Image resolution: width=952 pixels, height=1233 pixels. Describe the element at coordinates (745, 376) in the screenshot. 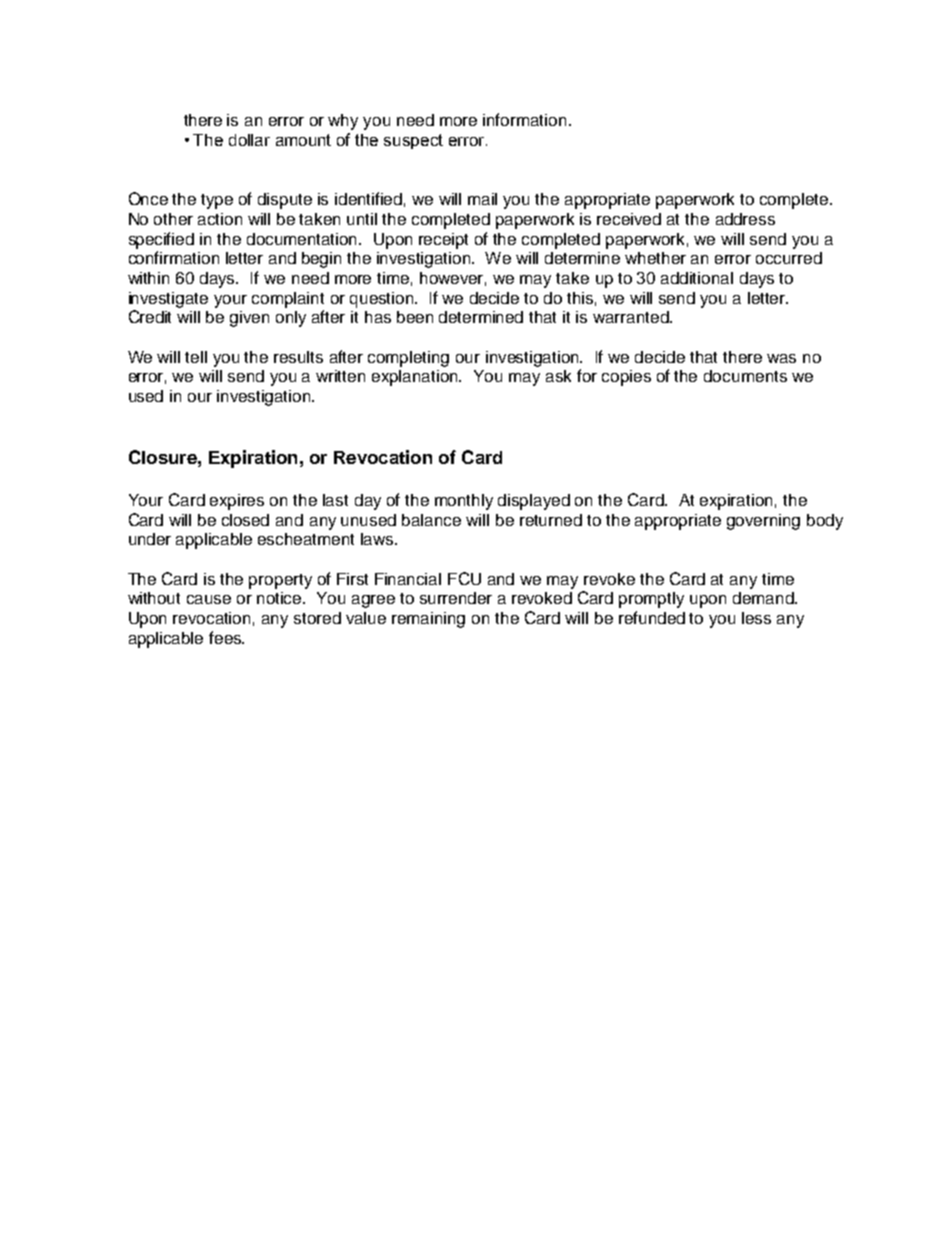

I see `documents` at that location.
